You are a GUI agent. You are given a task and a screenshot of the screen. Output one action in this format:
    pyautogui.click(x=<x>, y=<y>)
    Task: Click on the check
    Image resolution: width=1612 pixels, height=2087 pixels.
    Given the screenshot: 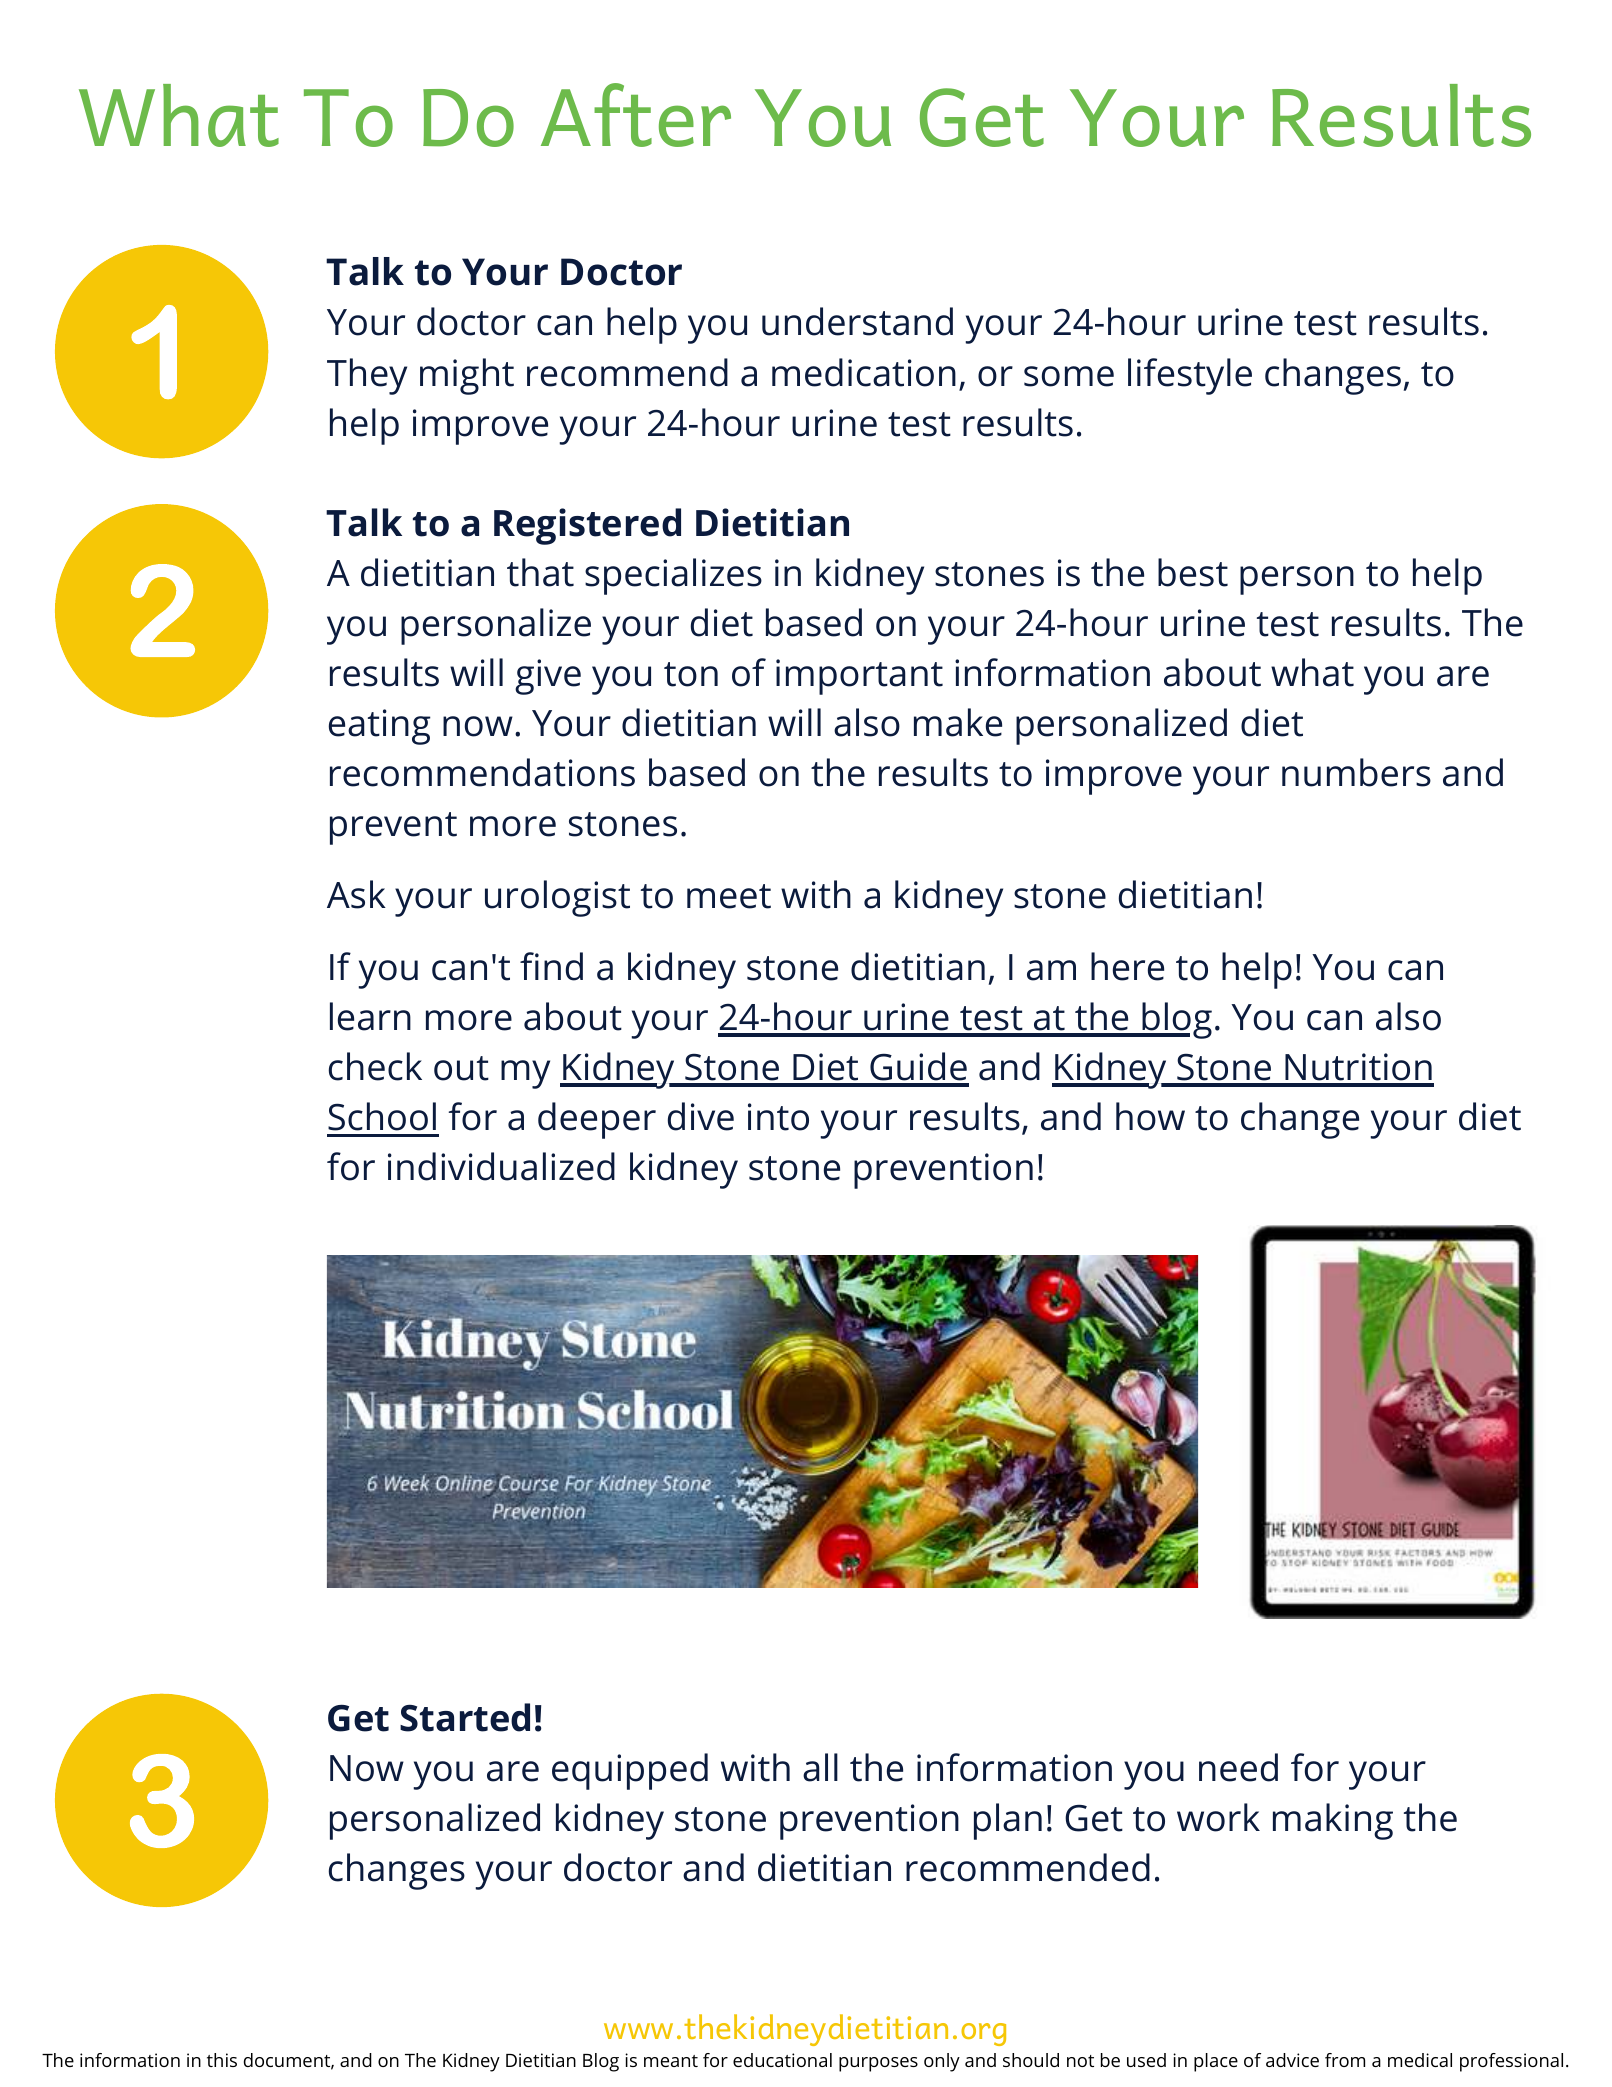 What is the action you would take?
    pyautogui.click(x=375, y=1066)
